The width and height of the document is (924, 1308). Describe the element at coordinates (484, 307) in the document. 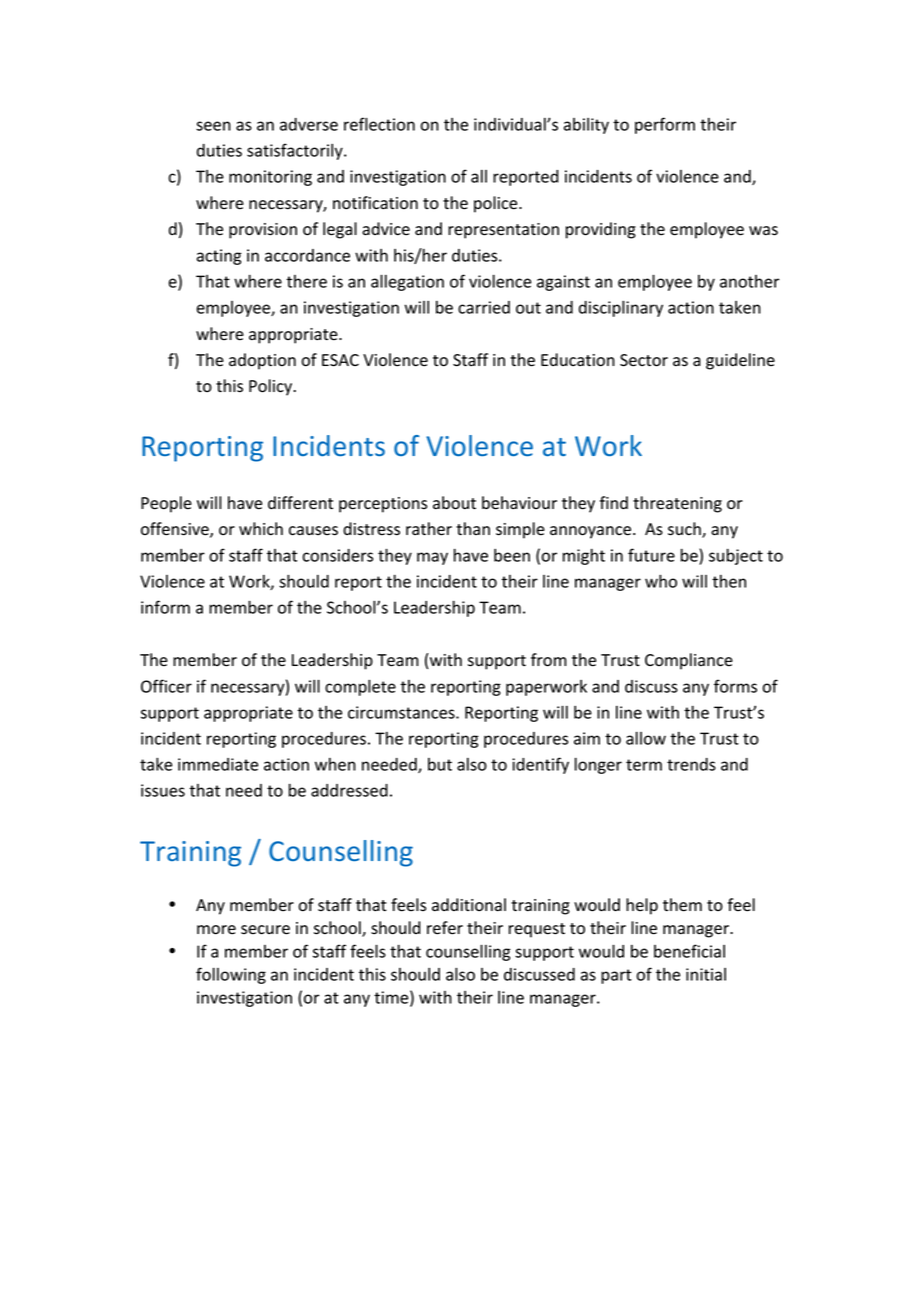

I see `carried` at that location.
